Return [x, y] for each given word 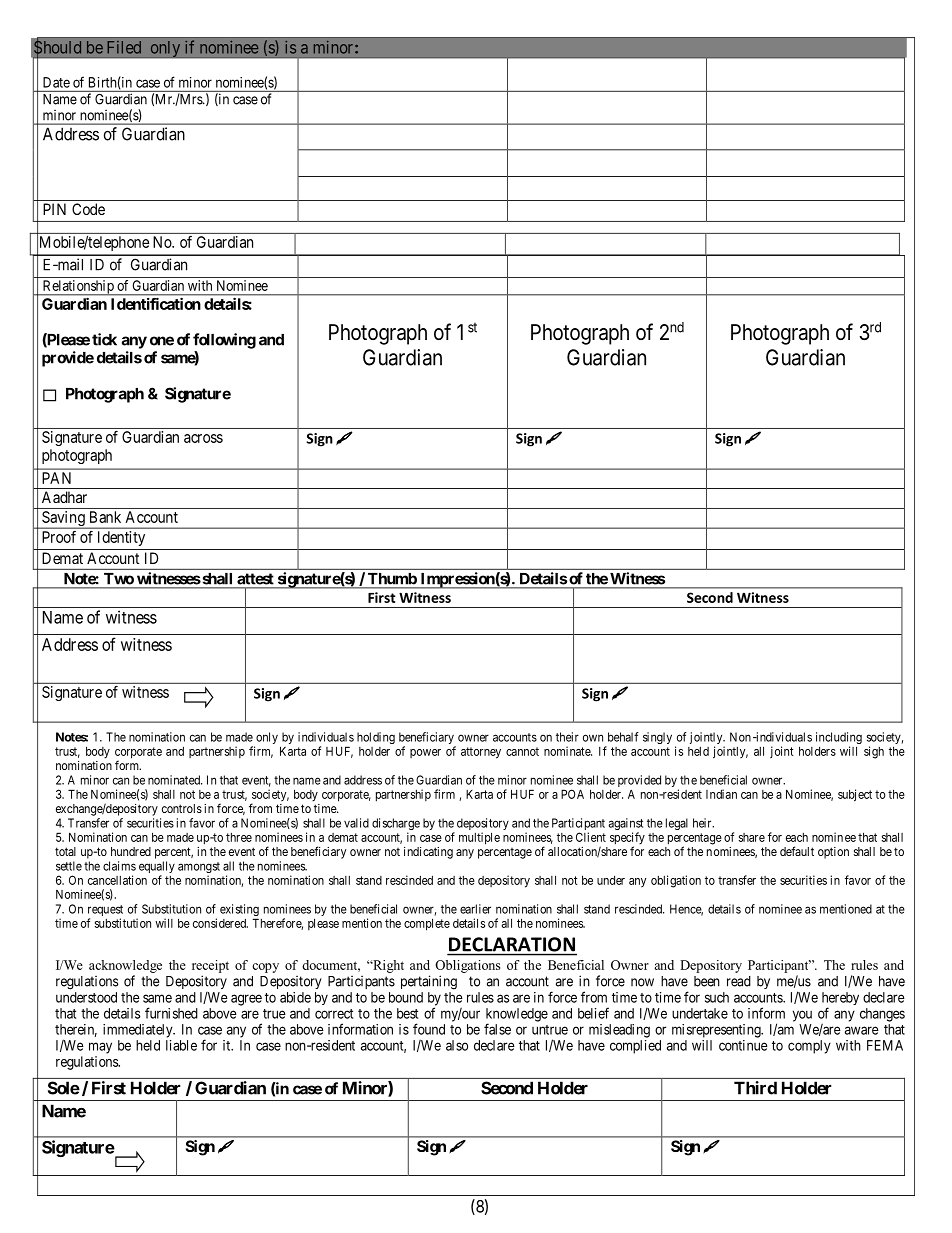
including [839, 739]
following [224, 341]
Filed [124, 47]
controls [182, 808]
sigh [874, 752]
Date [56, 82]
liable [181, 1045]
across [203, 438]
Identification [156, 303]
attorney [481, 753]
